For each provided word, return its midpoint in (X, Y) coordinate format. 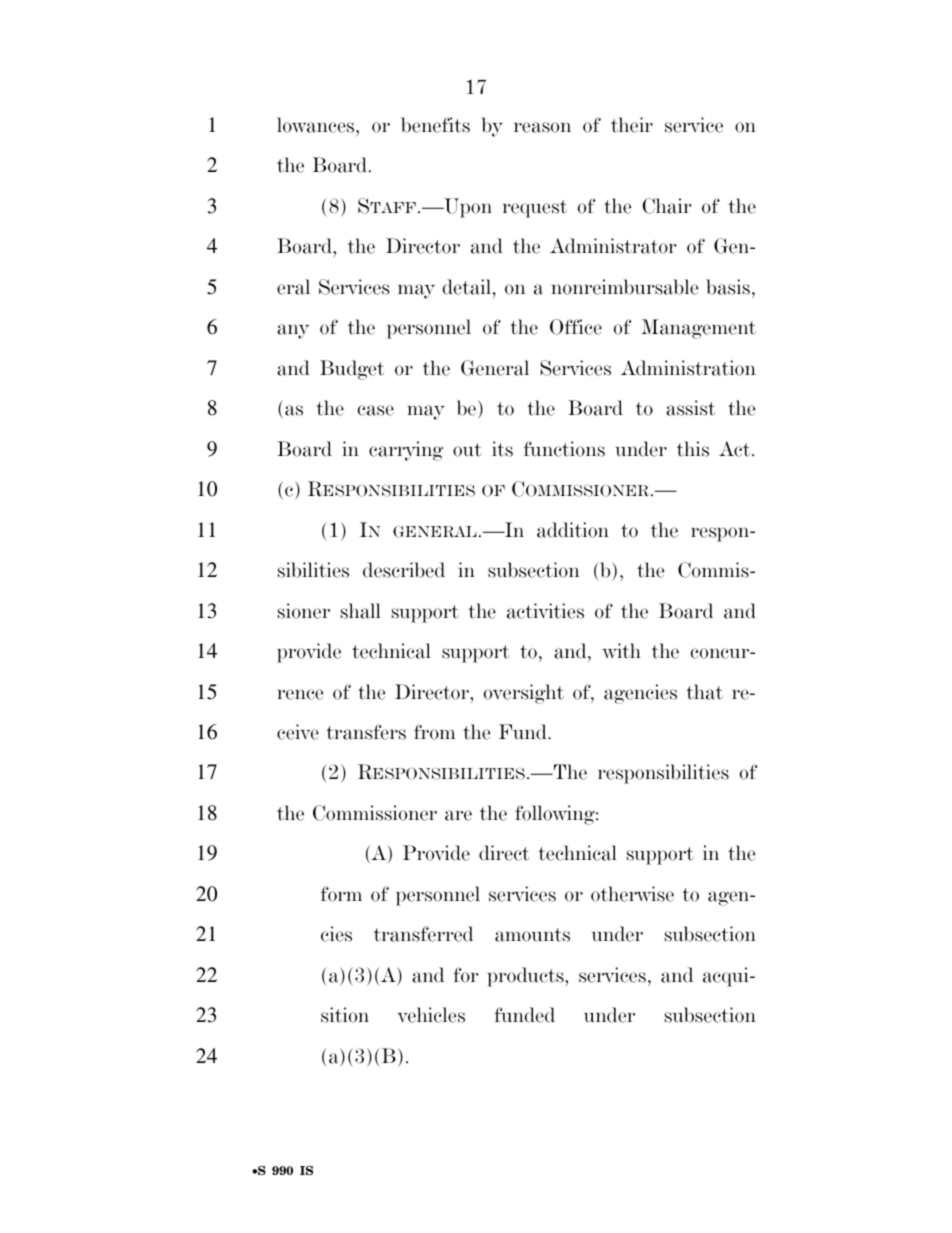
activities (545, 611)
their (632, 125)
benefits (435, 125)
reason (542, 127)
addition (573, 530)
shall (361, 611)
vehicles (431, 1015)
